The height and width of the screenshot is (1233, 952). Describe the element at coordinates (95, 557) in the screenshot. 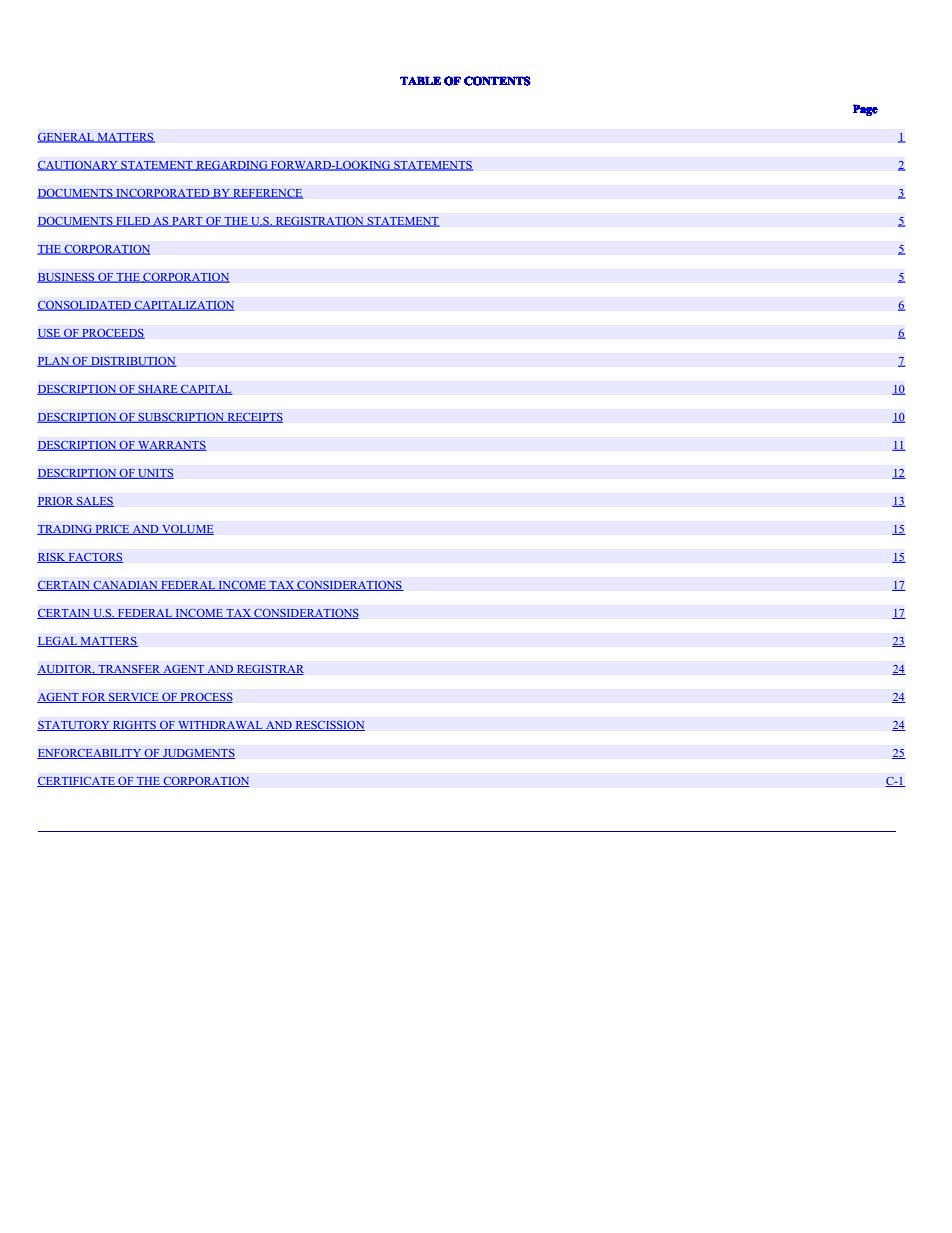

I see `FACTORS` at that location.
